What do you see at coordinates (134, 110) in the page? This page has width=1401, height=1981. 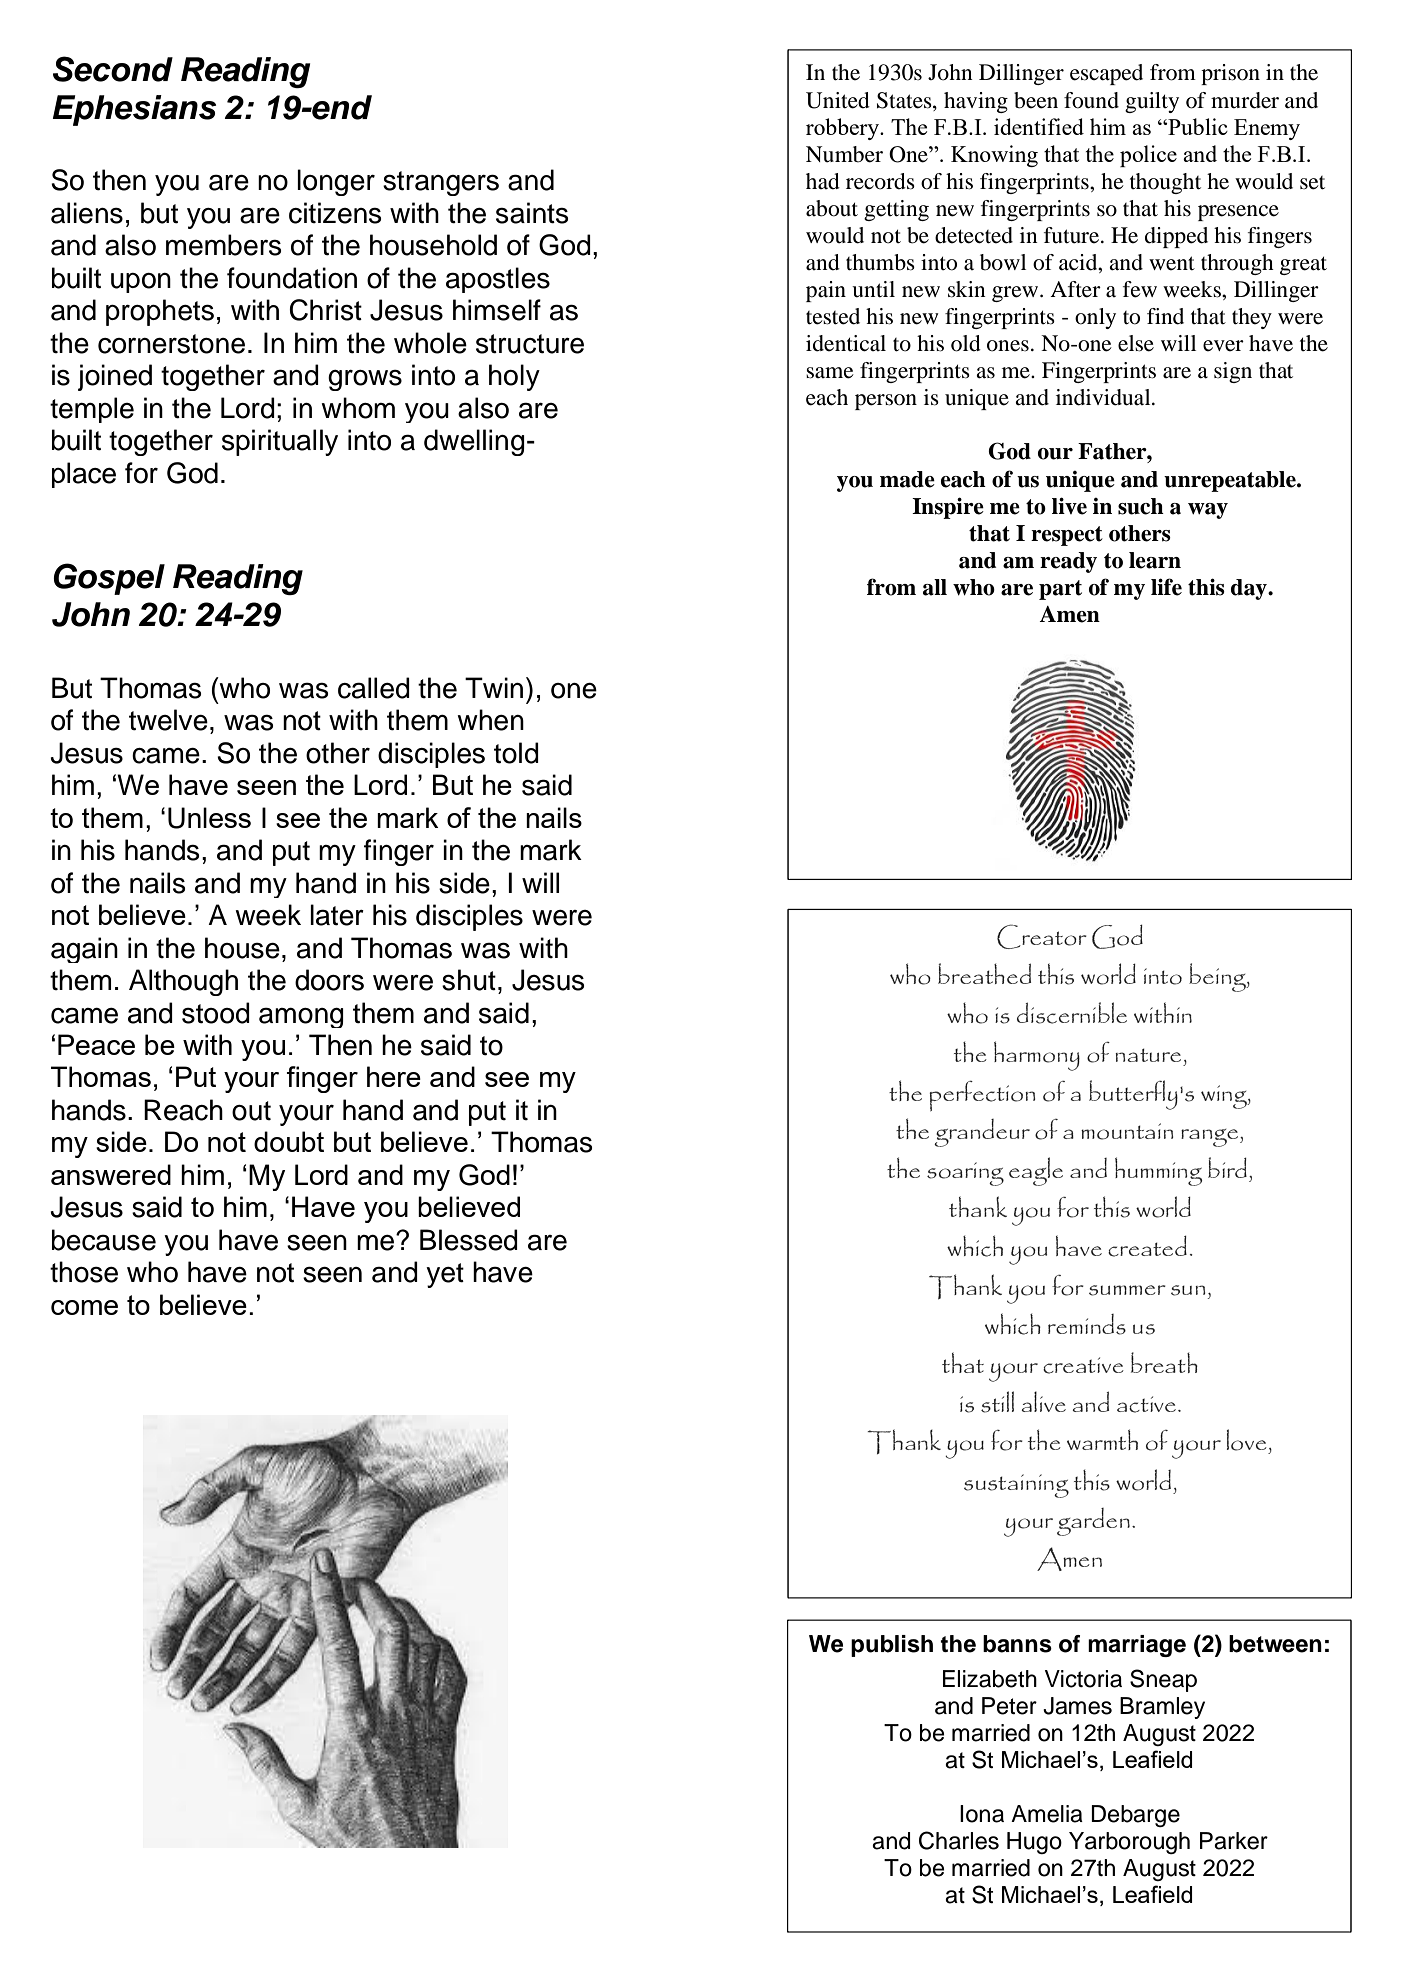 I see `Ephesians` at bounding box center [134, 110].
